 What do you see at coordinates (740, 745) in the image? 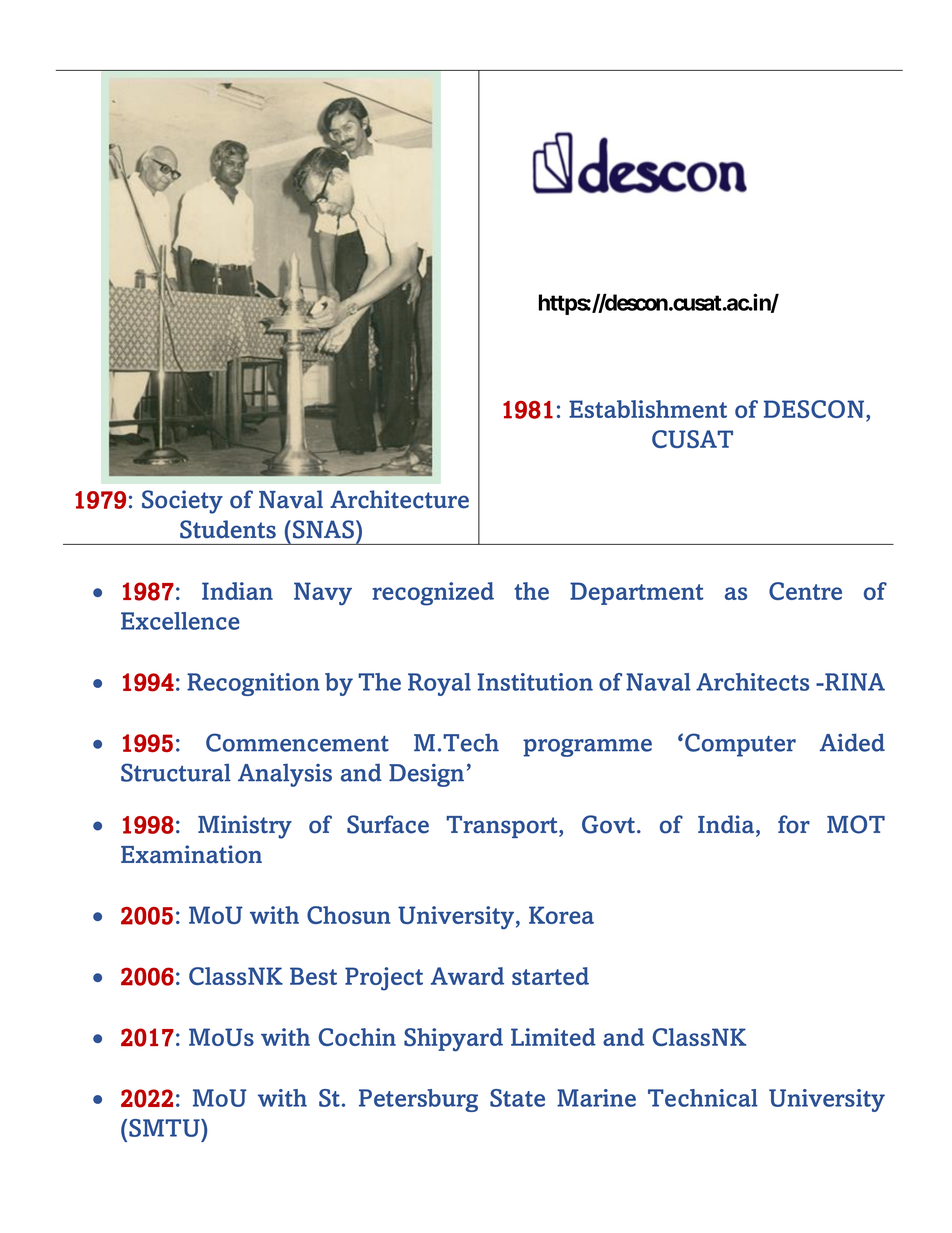
I see `Computer` at bounding box center [740, 745].
